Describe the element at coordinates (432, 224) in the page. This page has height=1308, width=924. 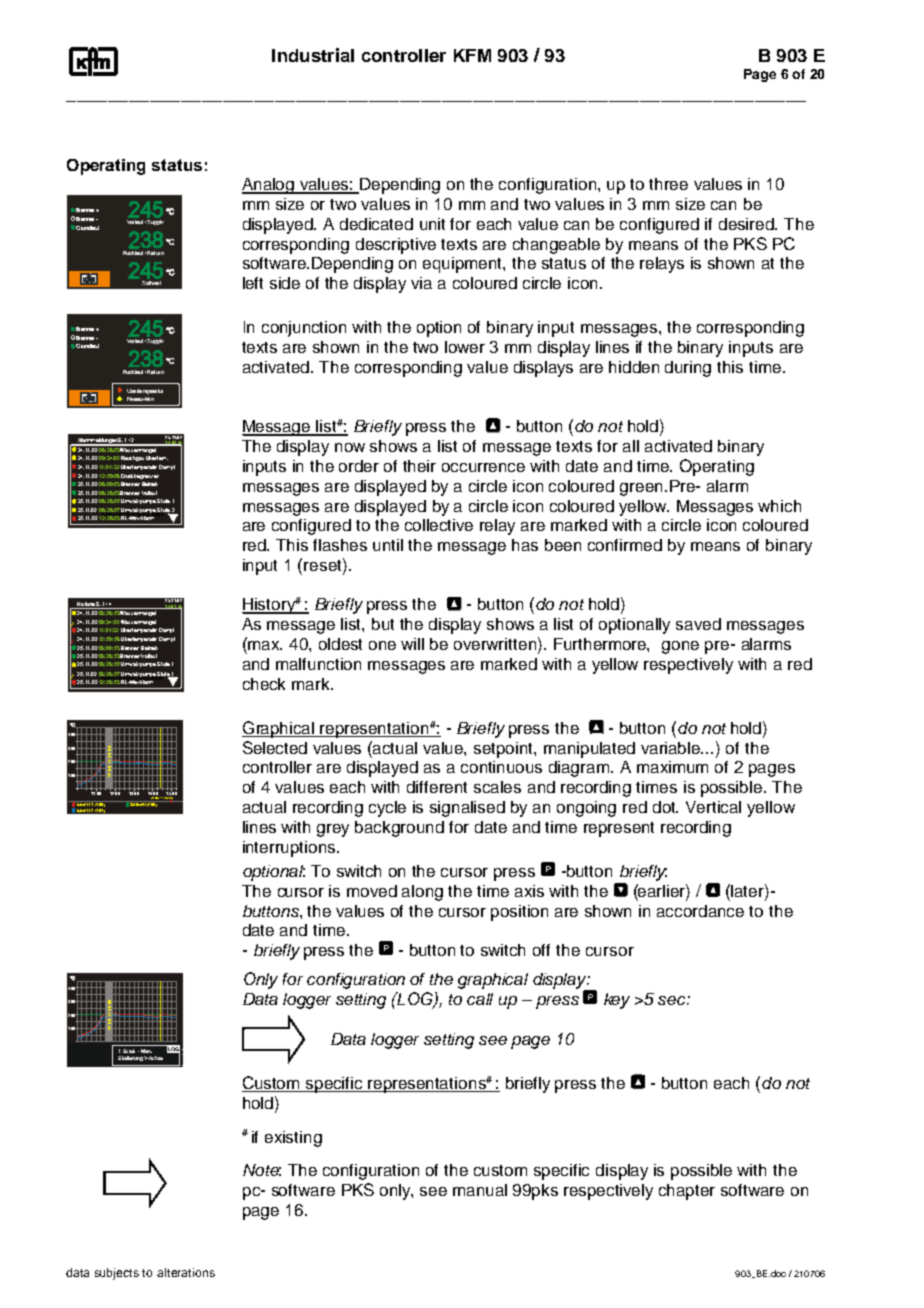
I see `unit` at that location.
